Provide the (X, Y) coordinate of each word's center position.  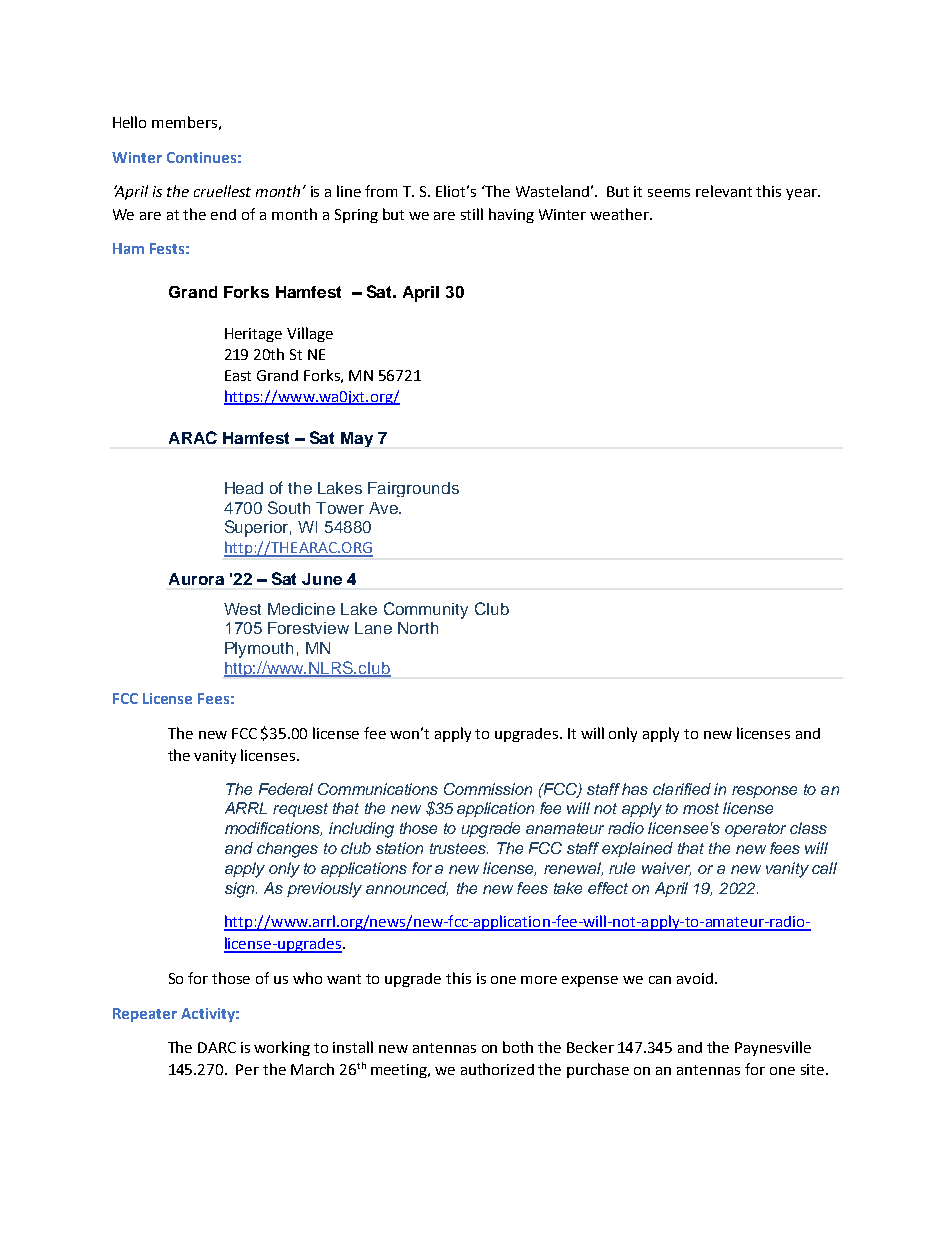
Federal (286, 789)
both (518, 1047)
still (472, 214)
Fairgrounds (413, 489)
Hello (129, 122)
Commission (488, 789)
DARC (217, 1047)
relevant (724, 191)
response (764, 792)
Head (244, 488)
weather (620, 214)
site (812, 1069)
